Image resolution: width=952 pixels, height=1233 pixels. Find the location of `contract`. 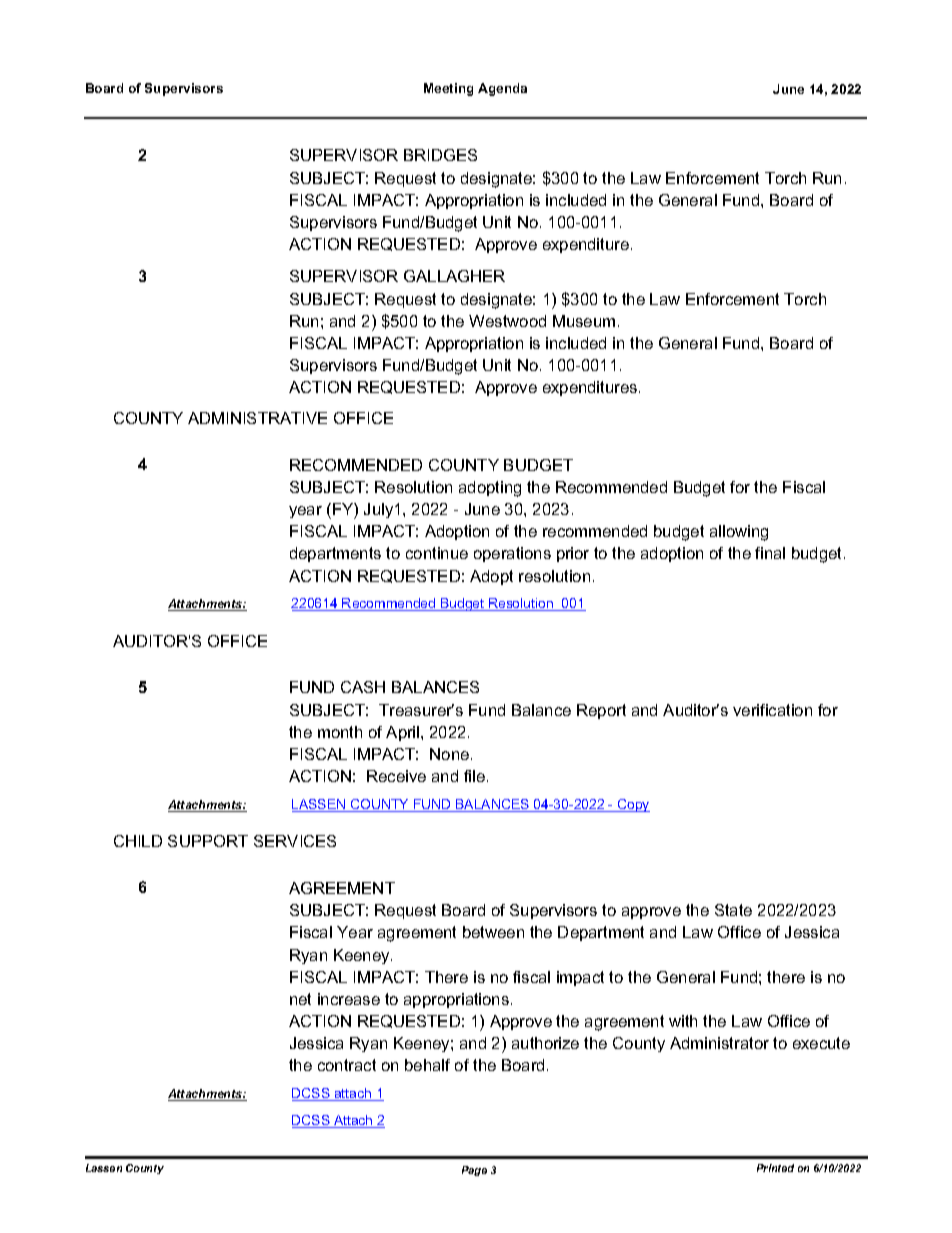

contract is located at coordinates (347, 1065).
